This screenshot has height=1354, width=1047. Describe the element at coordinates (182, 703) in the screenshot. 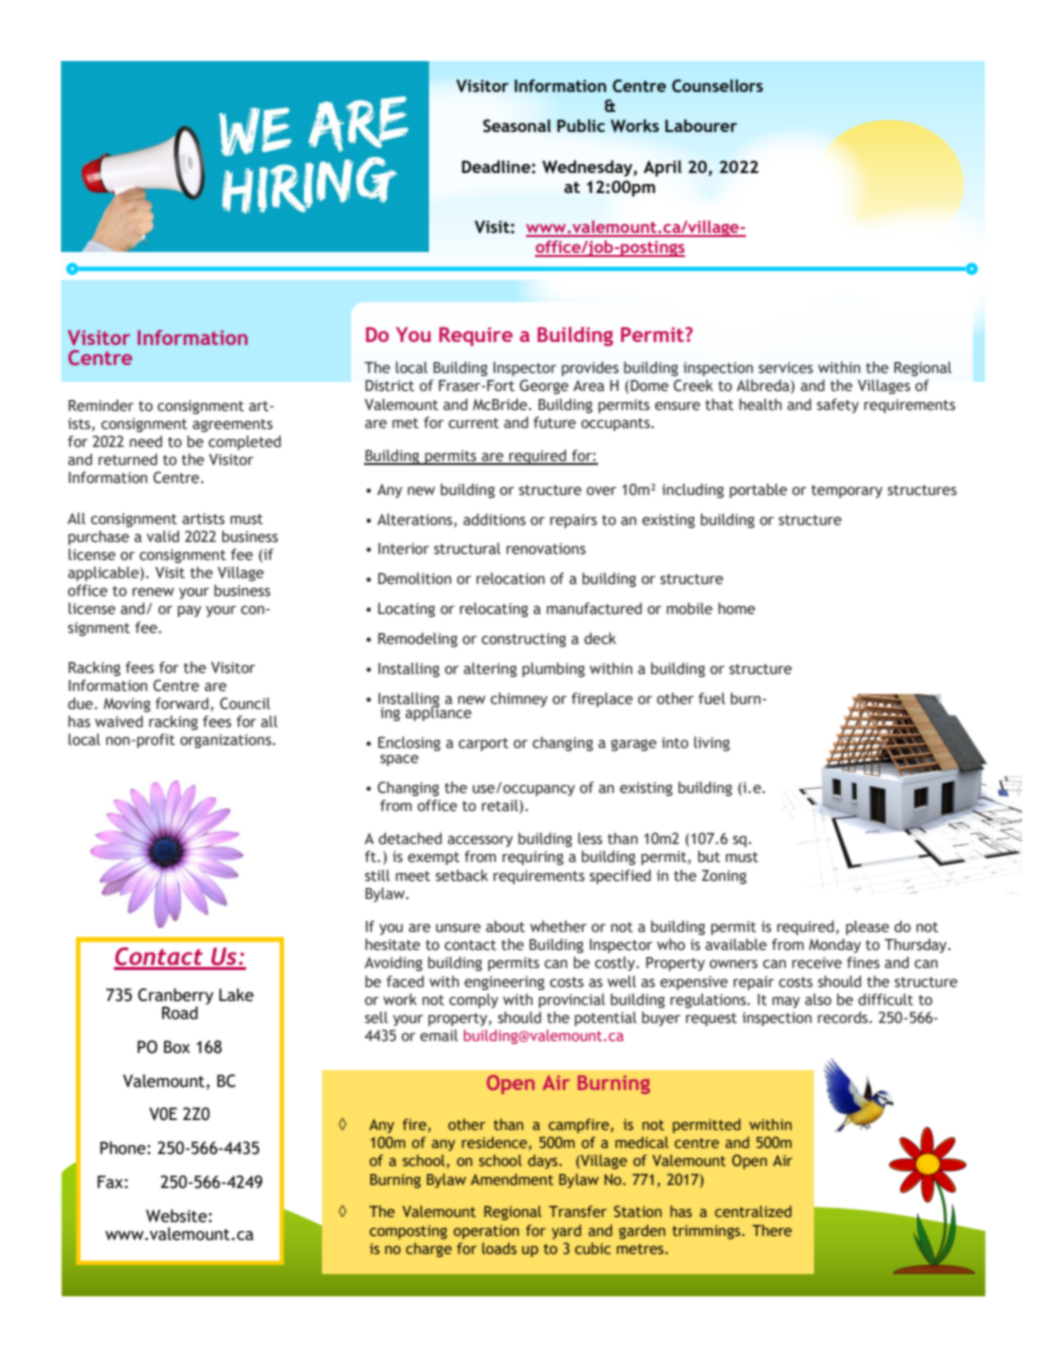

I see `forward` at that location.
